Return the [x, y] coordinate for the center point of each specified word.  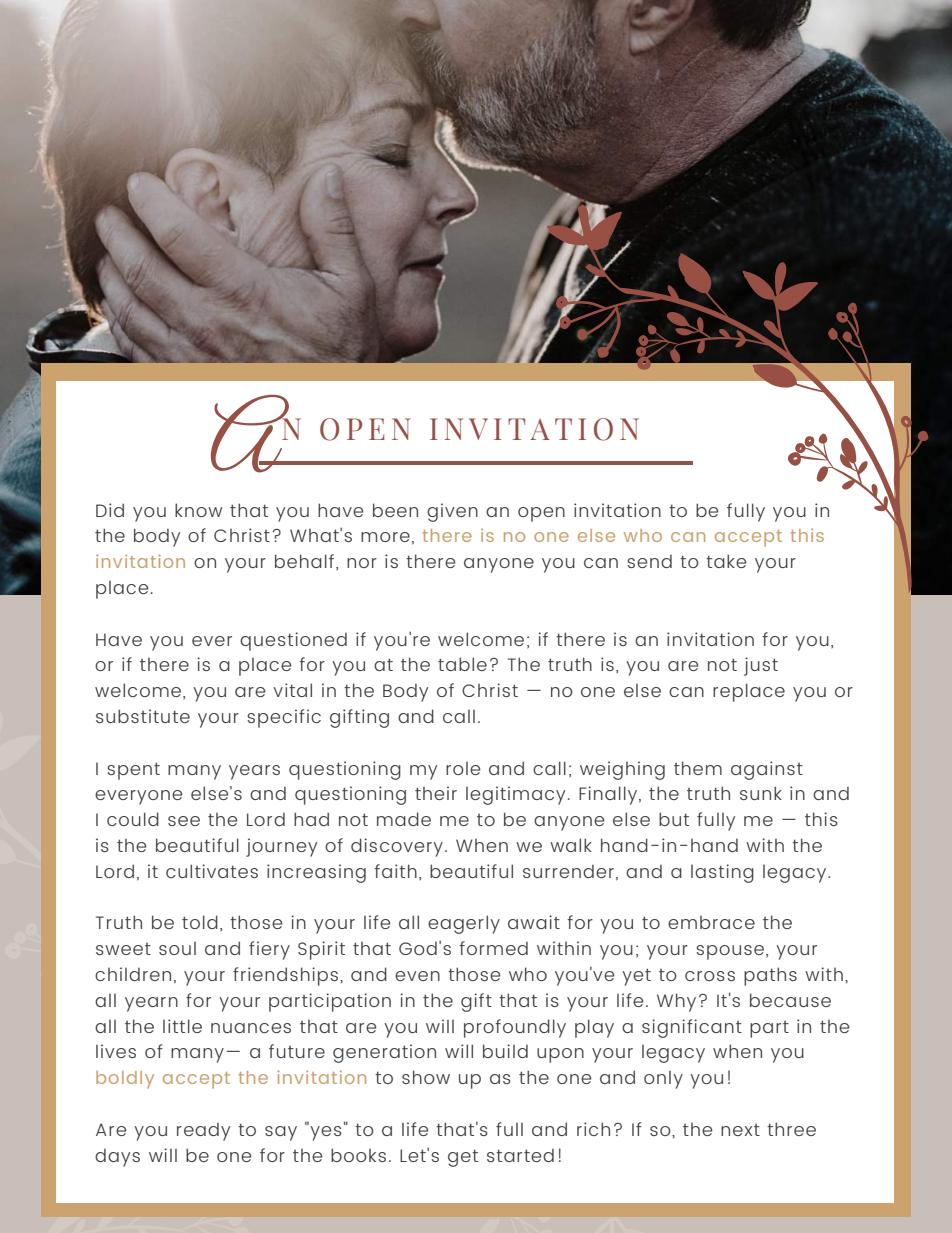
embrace [711, 922]
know [198, 510]
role [463, 768]
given [452, 512]
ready [203, 1132]
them [698, 768]
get [463, 1158]
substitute [143, 716]
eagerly [464, 924]
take [726, 561]
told [200, 922]
